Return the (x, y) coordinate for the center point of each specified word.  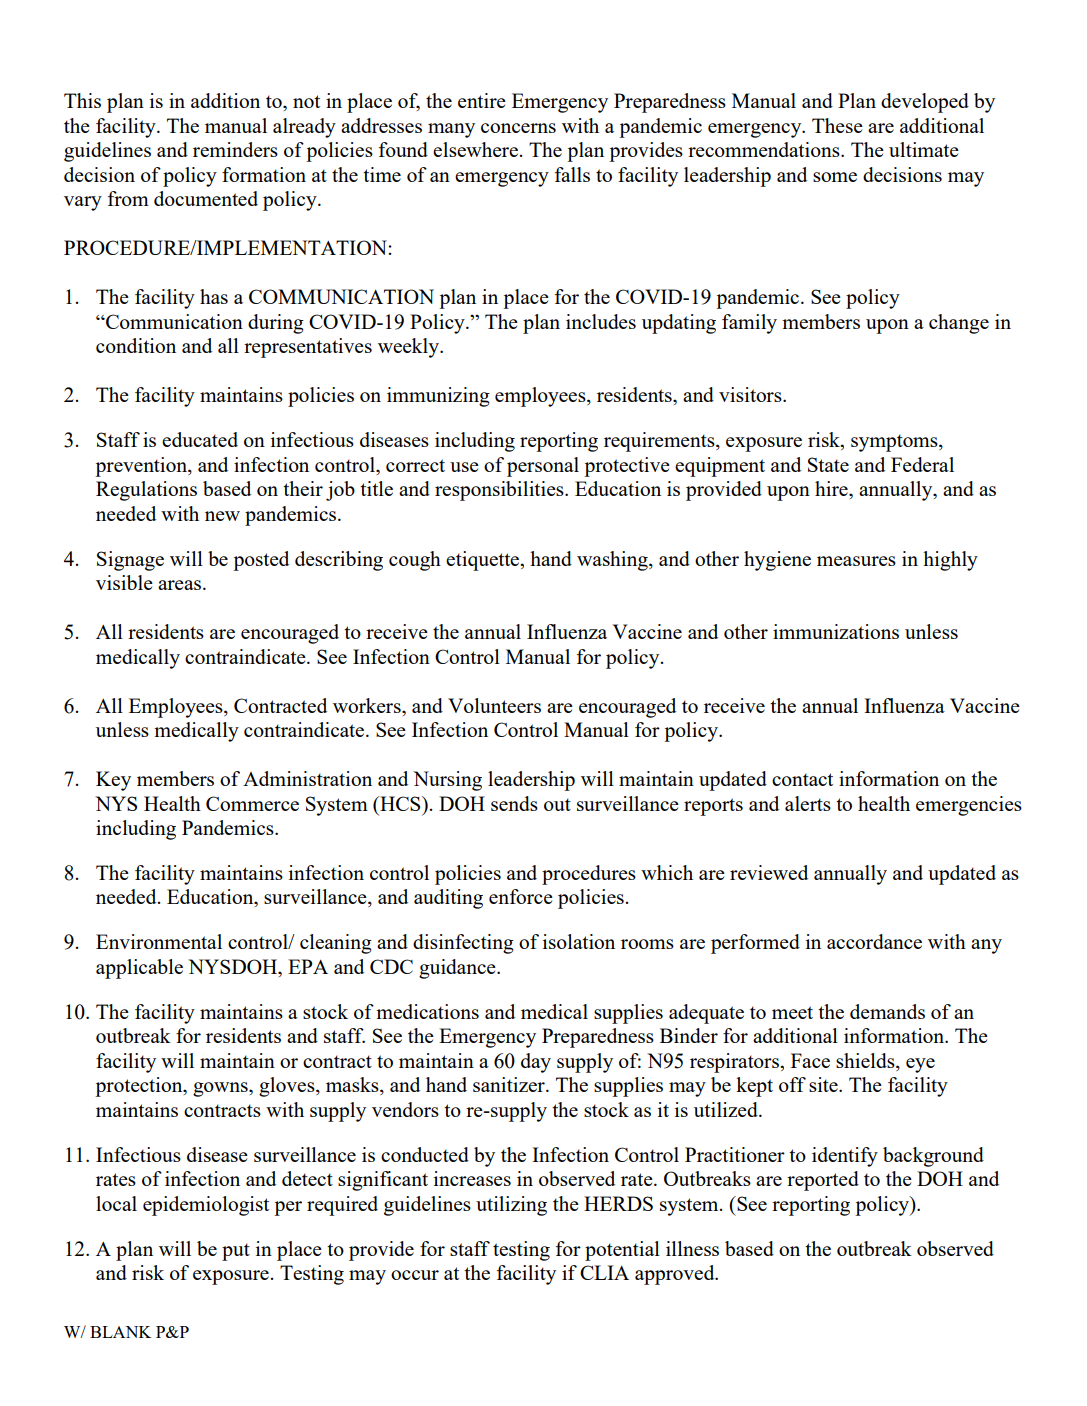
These (837, 125)
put (236, 1252)
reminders (235, 149)
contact (802, 779)
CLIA (604, 1272)
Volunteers (494, 705)
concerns (518, 128)
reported (823, 1181)
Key (113, 781)
